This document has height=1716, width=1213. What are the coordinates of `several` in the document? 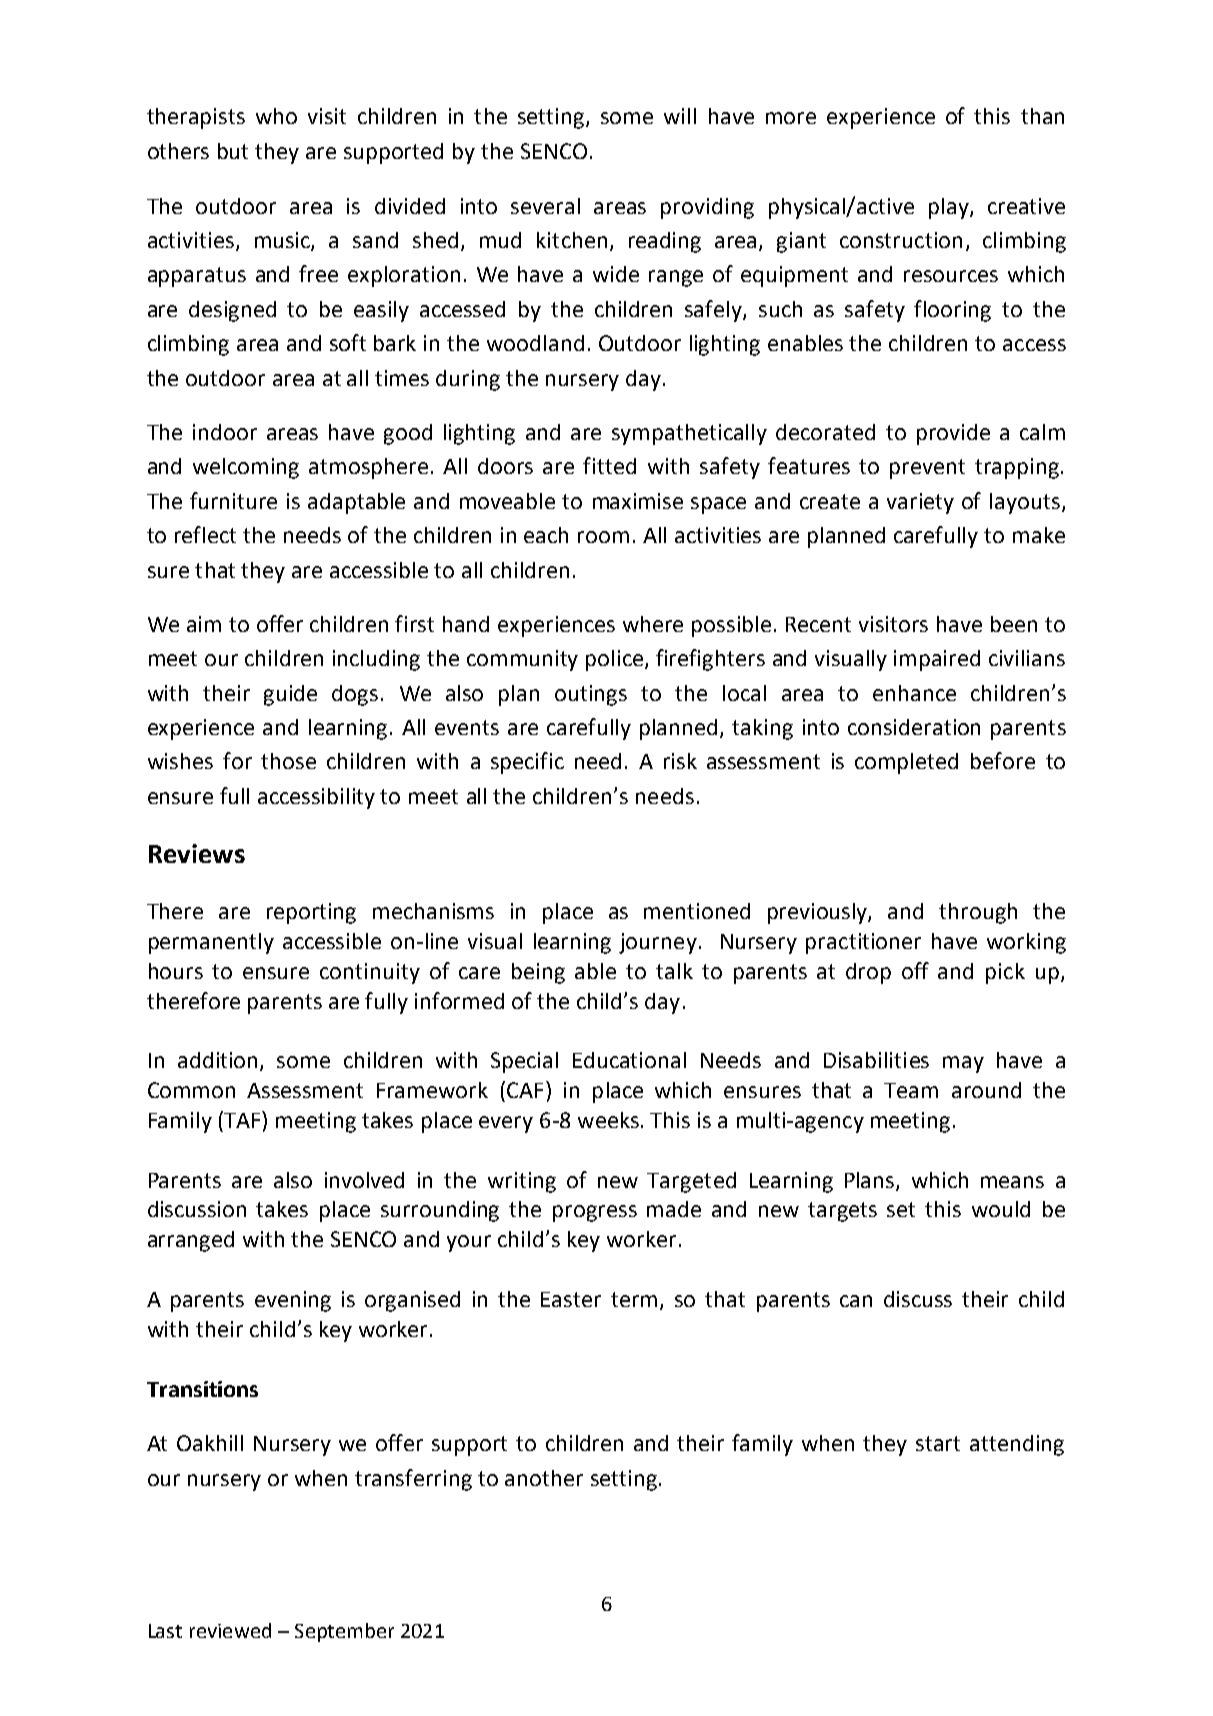 It's located at (545, 206).
